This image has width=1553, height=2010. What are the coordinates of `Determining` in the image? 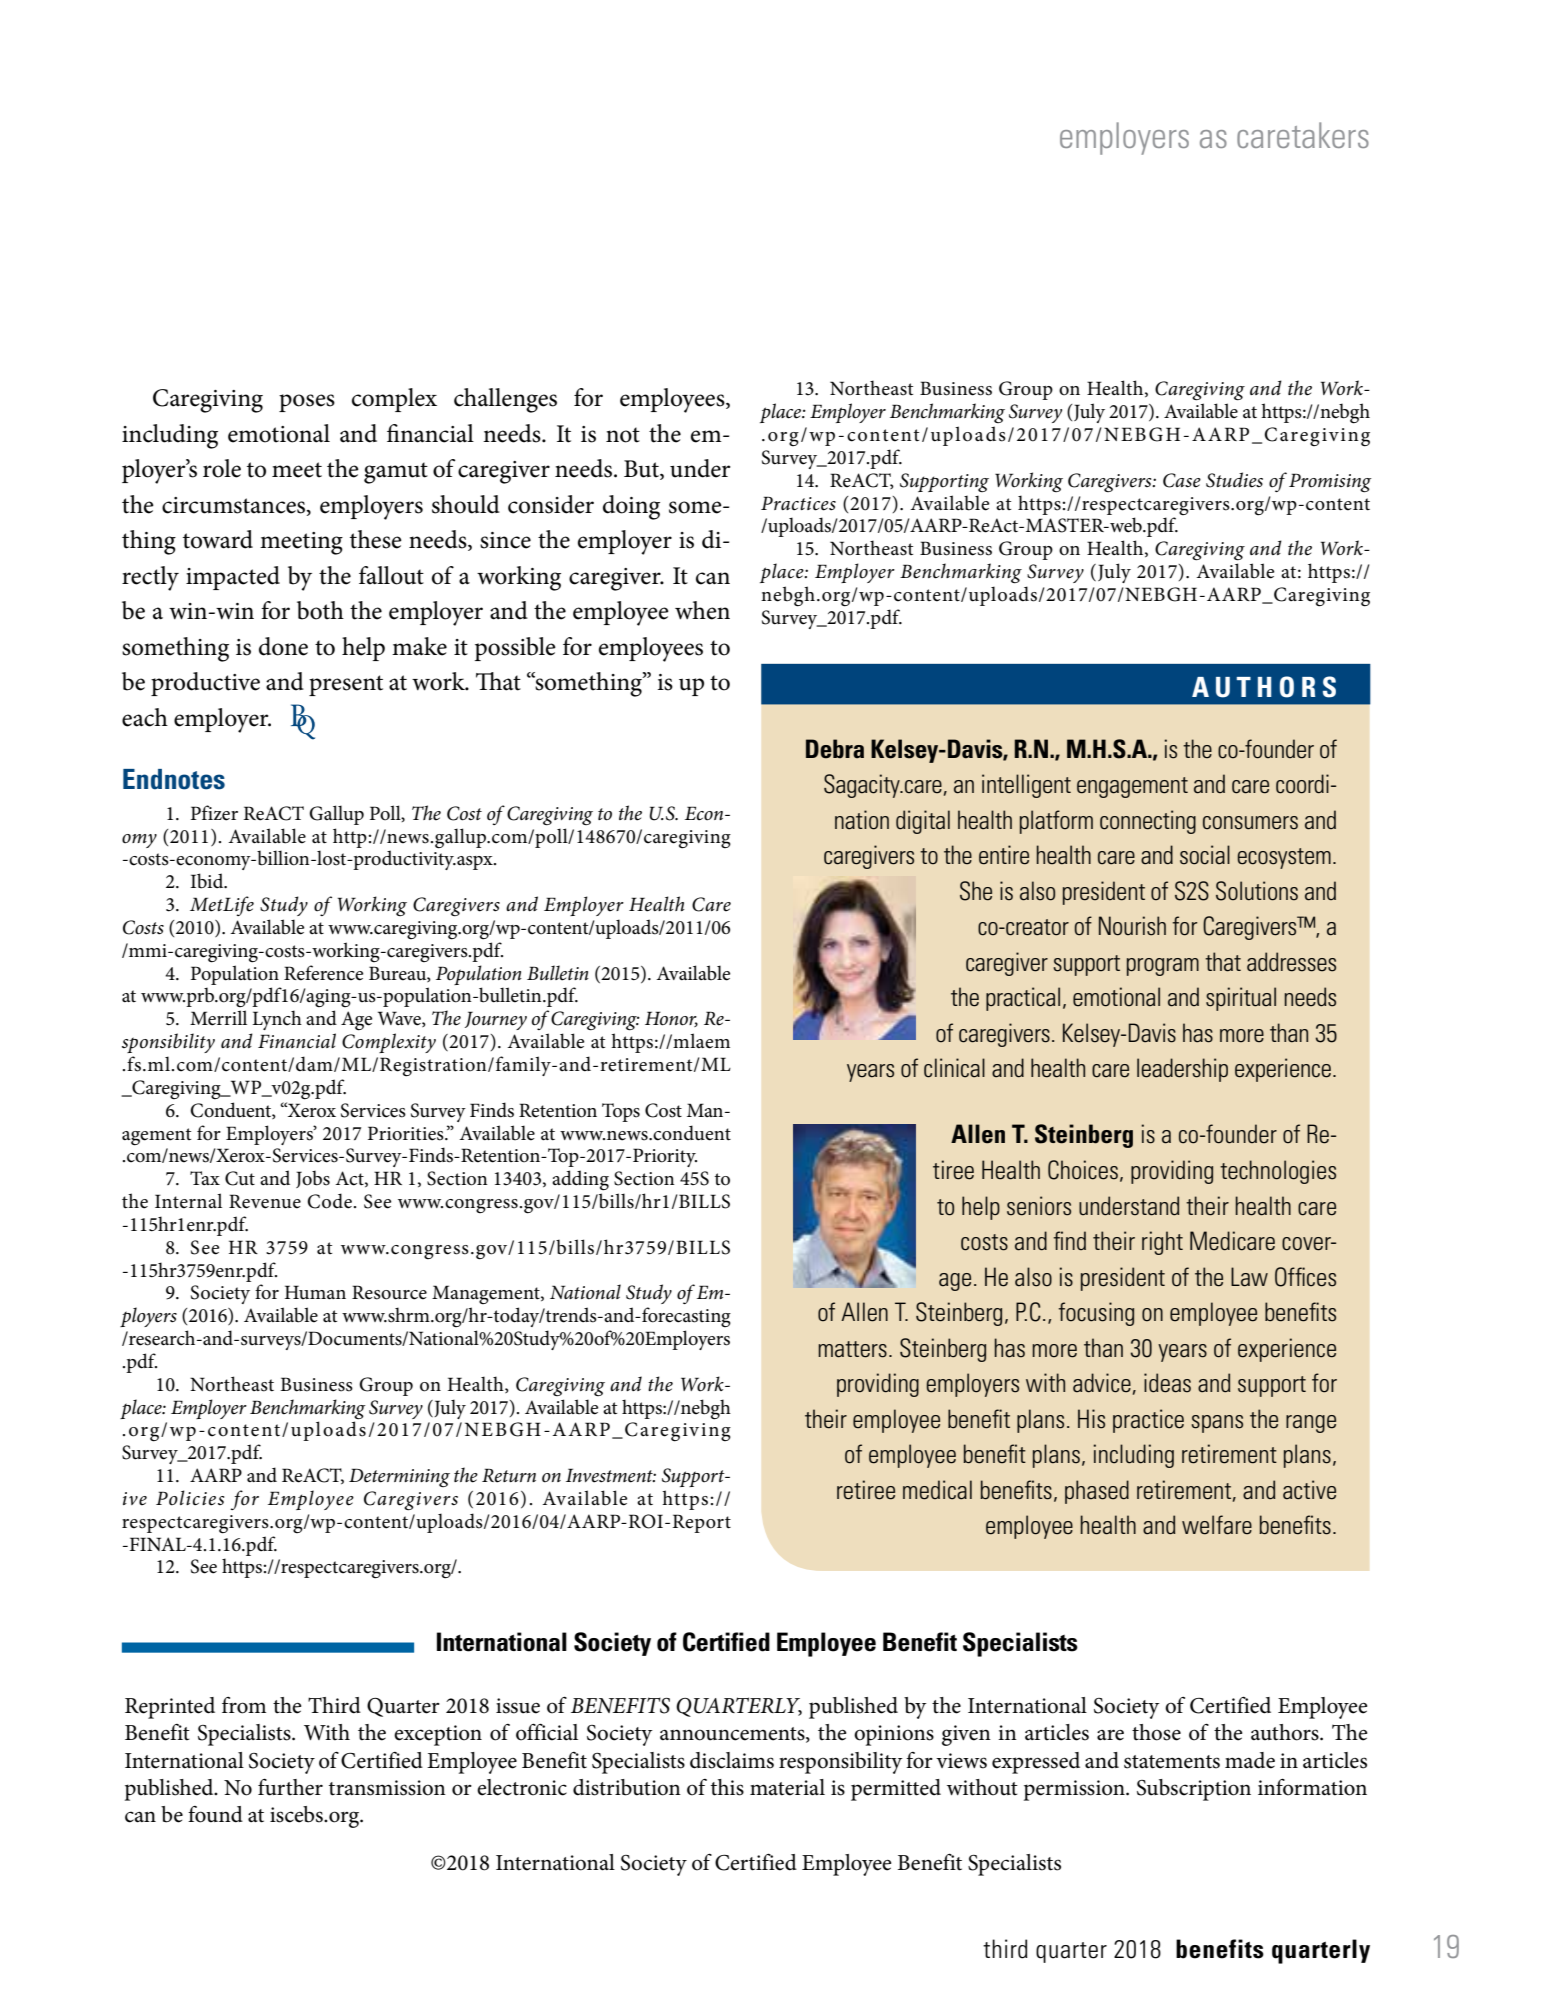 It's located at (399, 1477).
